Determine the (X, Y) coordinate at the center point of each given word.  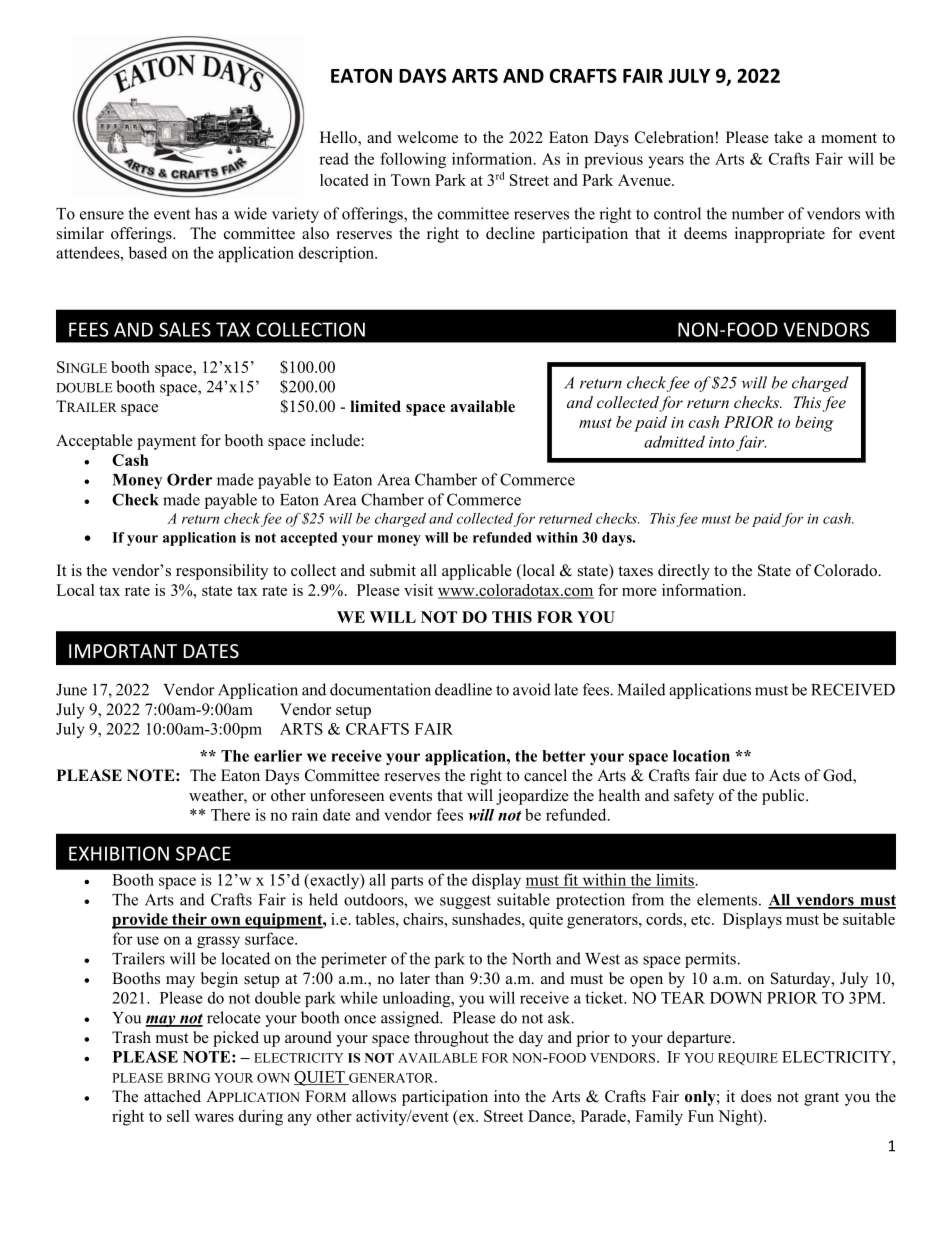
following (413, 160)
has (206, 213)
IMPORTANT (123, 651)
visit (418, 590)
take (788, 137)
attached (172, 1096)
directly (684, 572)
